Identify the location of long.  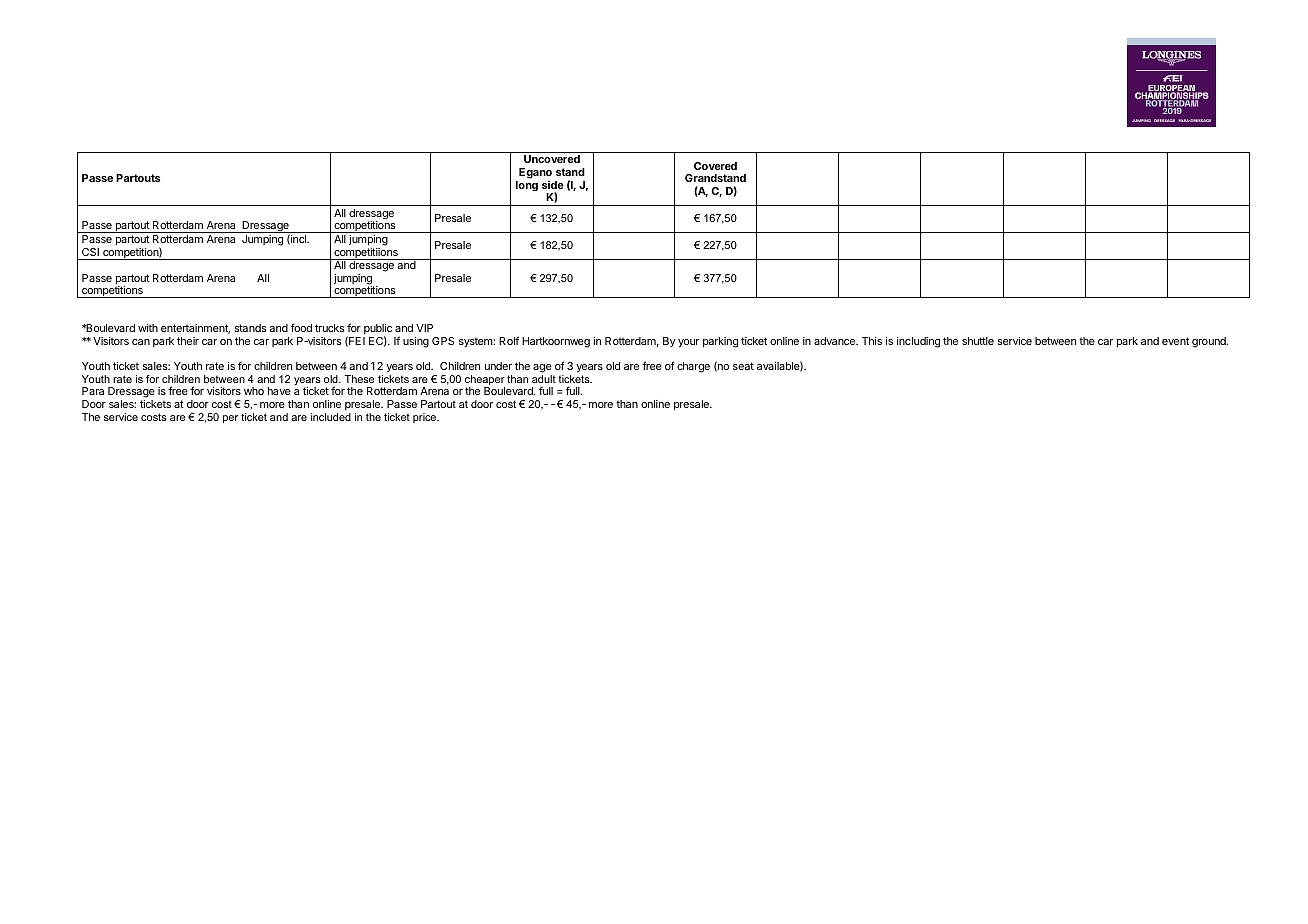
(527, 186).
